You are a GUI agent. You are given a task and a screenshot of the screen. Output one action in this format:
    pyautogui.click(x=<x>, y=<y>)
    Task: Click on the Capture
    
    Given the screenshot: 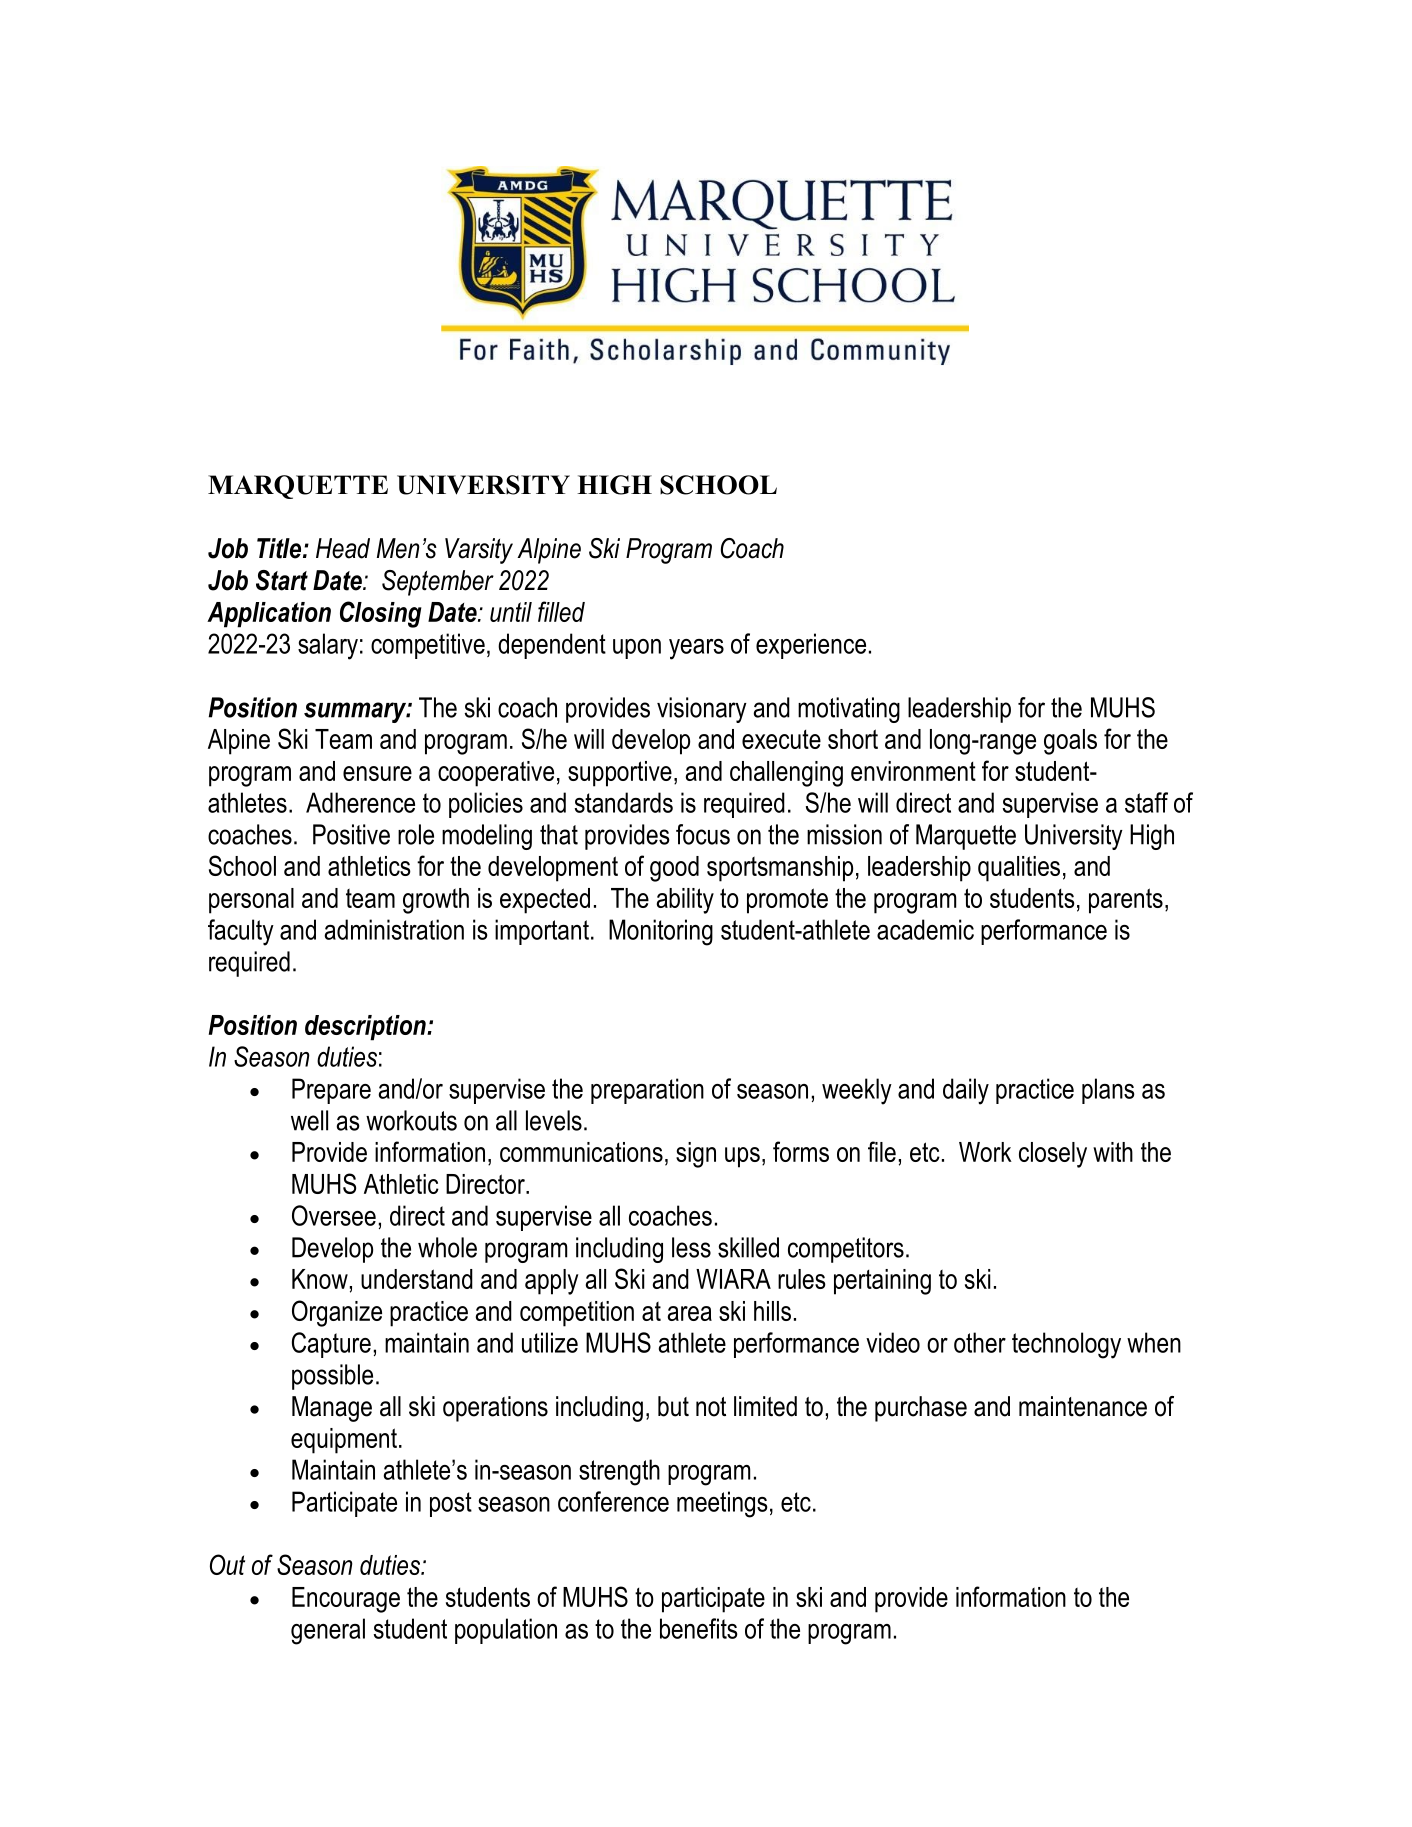 What is the action you would take?
    pyautogui.click(x=331, y=1345)
